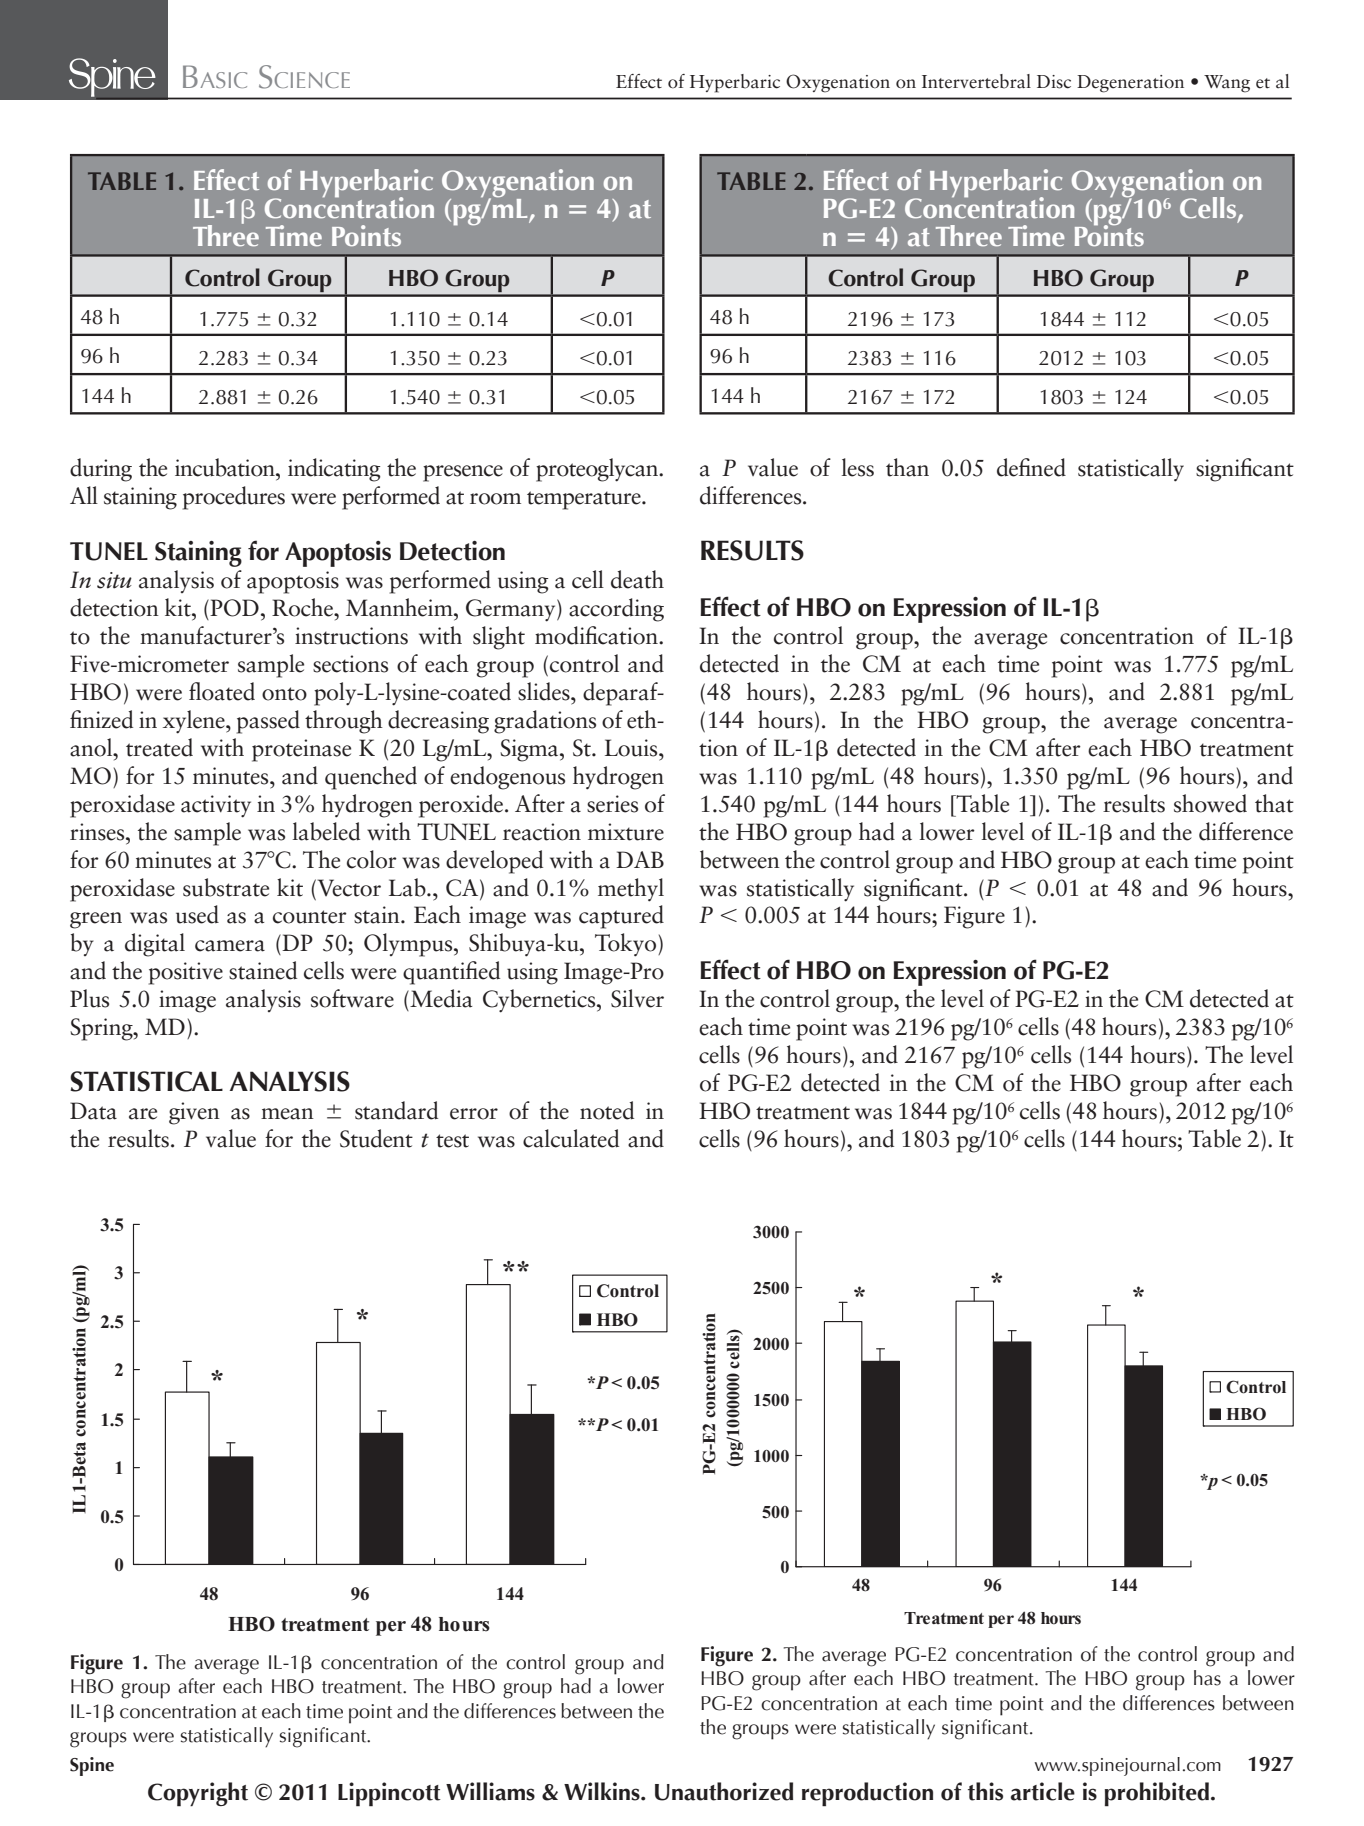 Image resolution: width=1364 pixels, height=1826 pixels. Describe the element at coordinates (627, 945) in the screenshot. I see `Tokyo` at that location.
